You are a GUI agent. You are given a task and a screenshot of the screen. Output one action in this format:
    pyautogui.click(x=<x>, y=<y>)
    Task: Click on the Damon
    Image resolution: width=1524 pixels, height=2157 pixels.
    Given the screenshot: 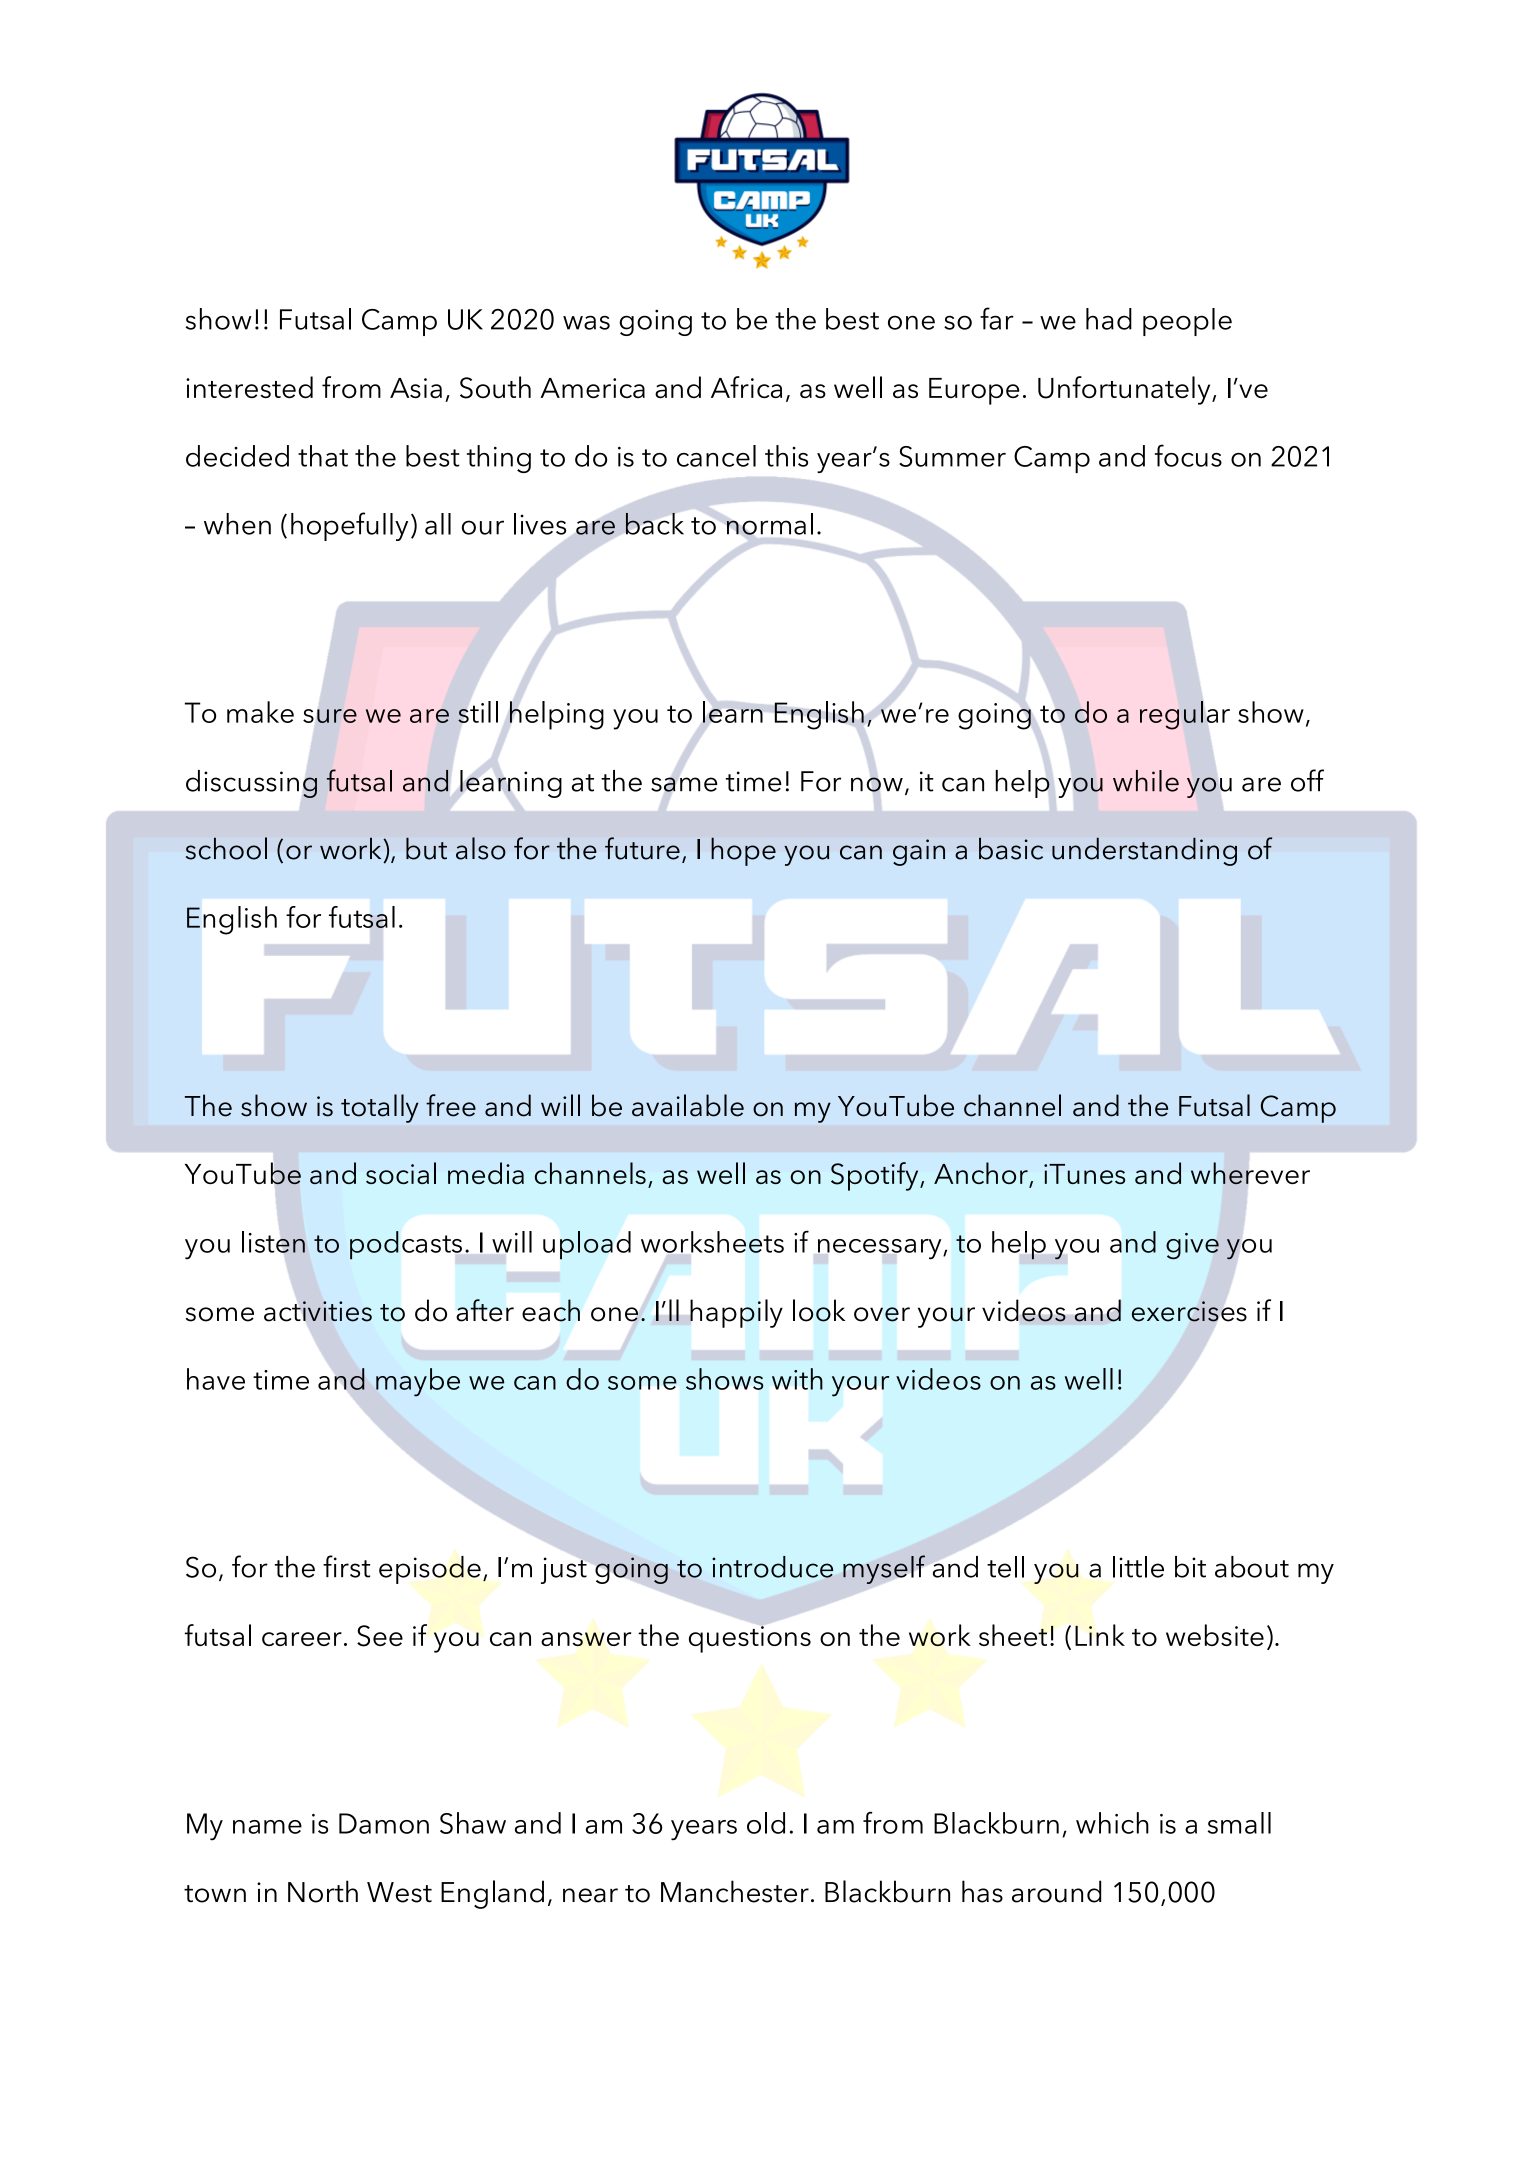 What is the action you would take?
    pyautogui.click(x=384, y=1823)
